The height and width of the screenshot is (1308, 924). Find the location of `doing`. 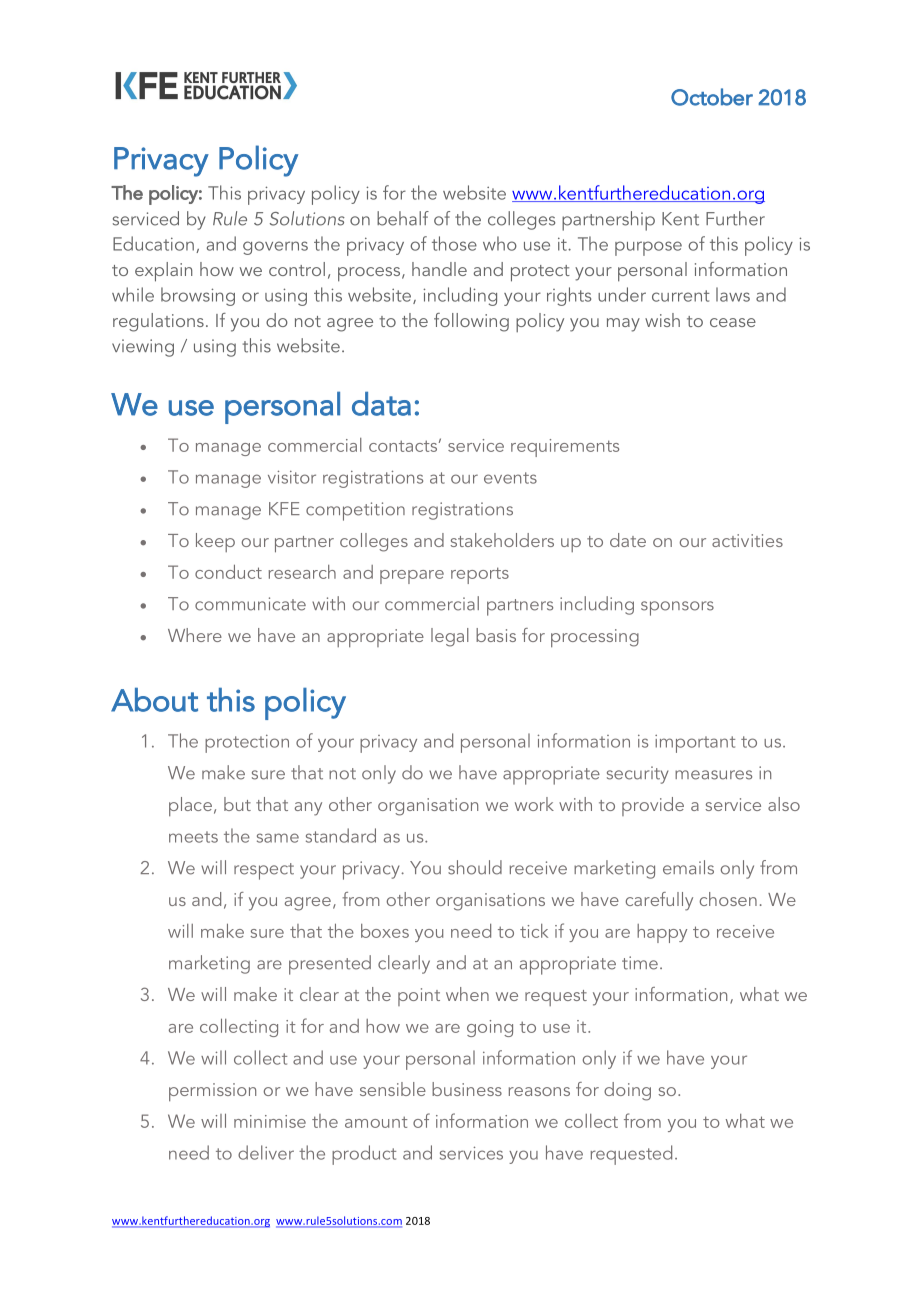

doing is located at coordinates (627, 1091).
